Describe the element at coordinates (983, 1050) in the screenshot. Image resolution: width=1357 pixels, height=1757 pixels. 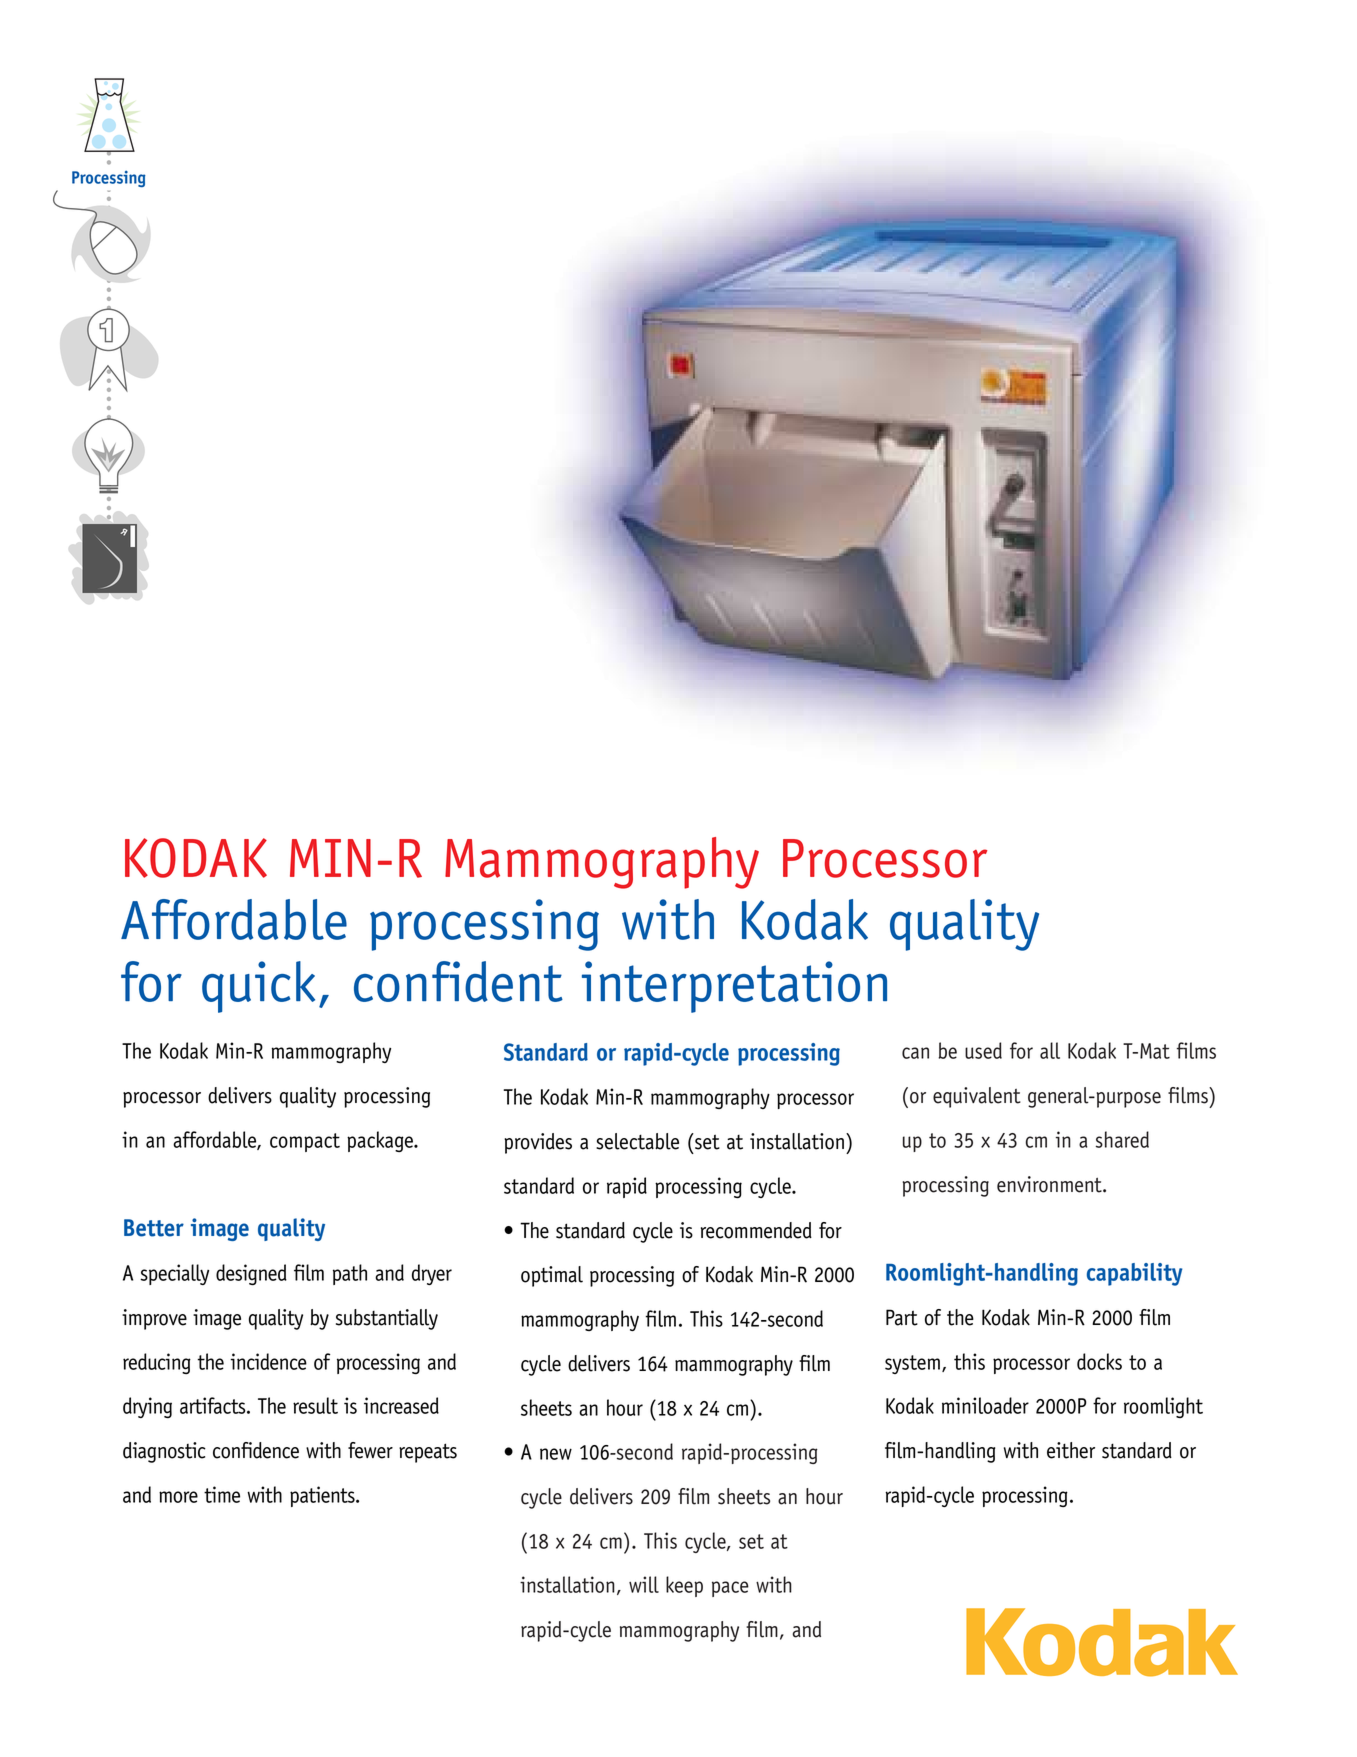
I see `used` at that location.
